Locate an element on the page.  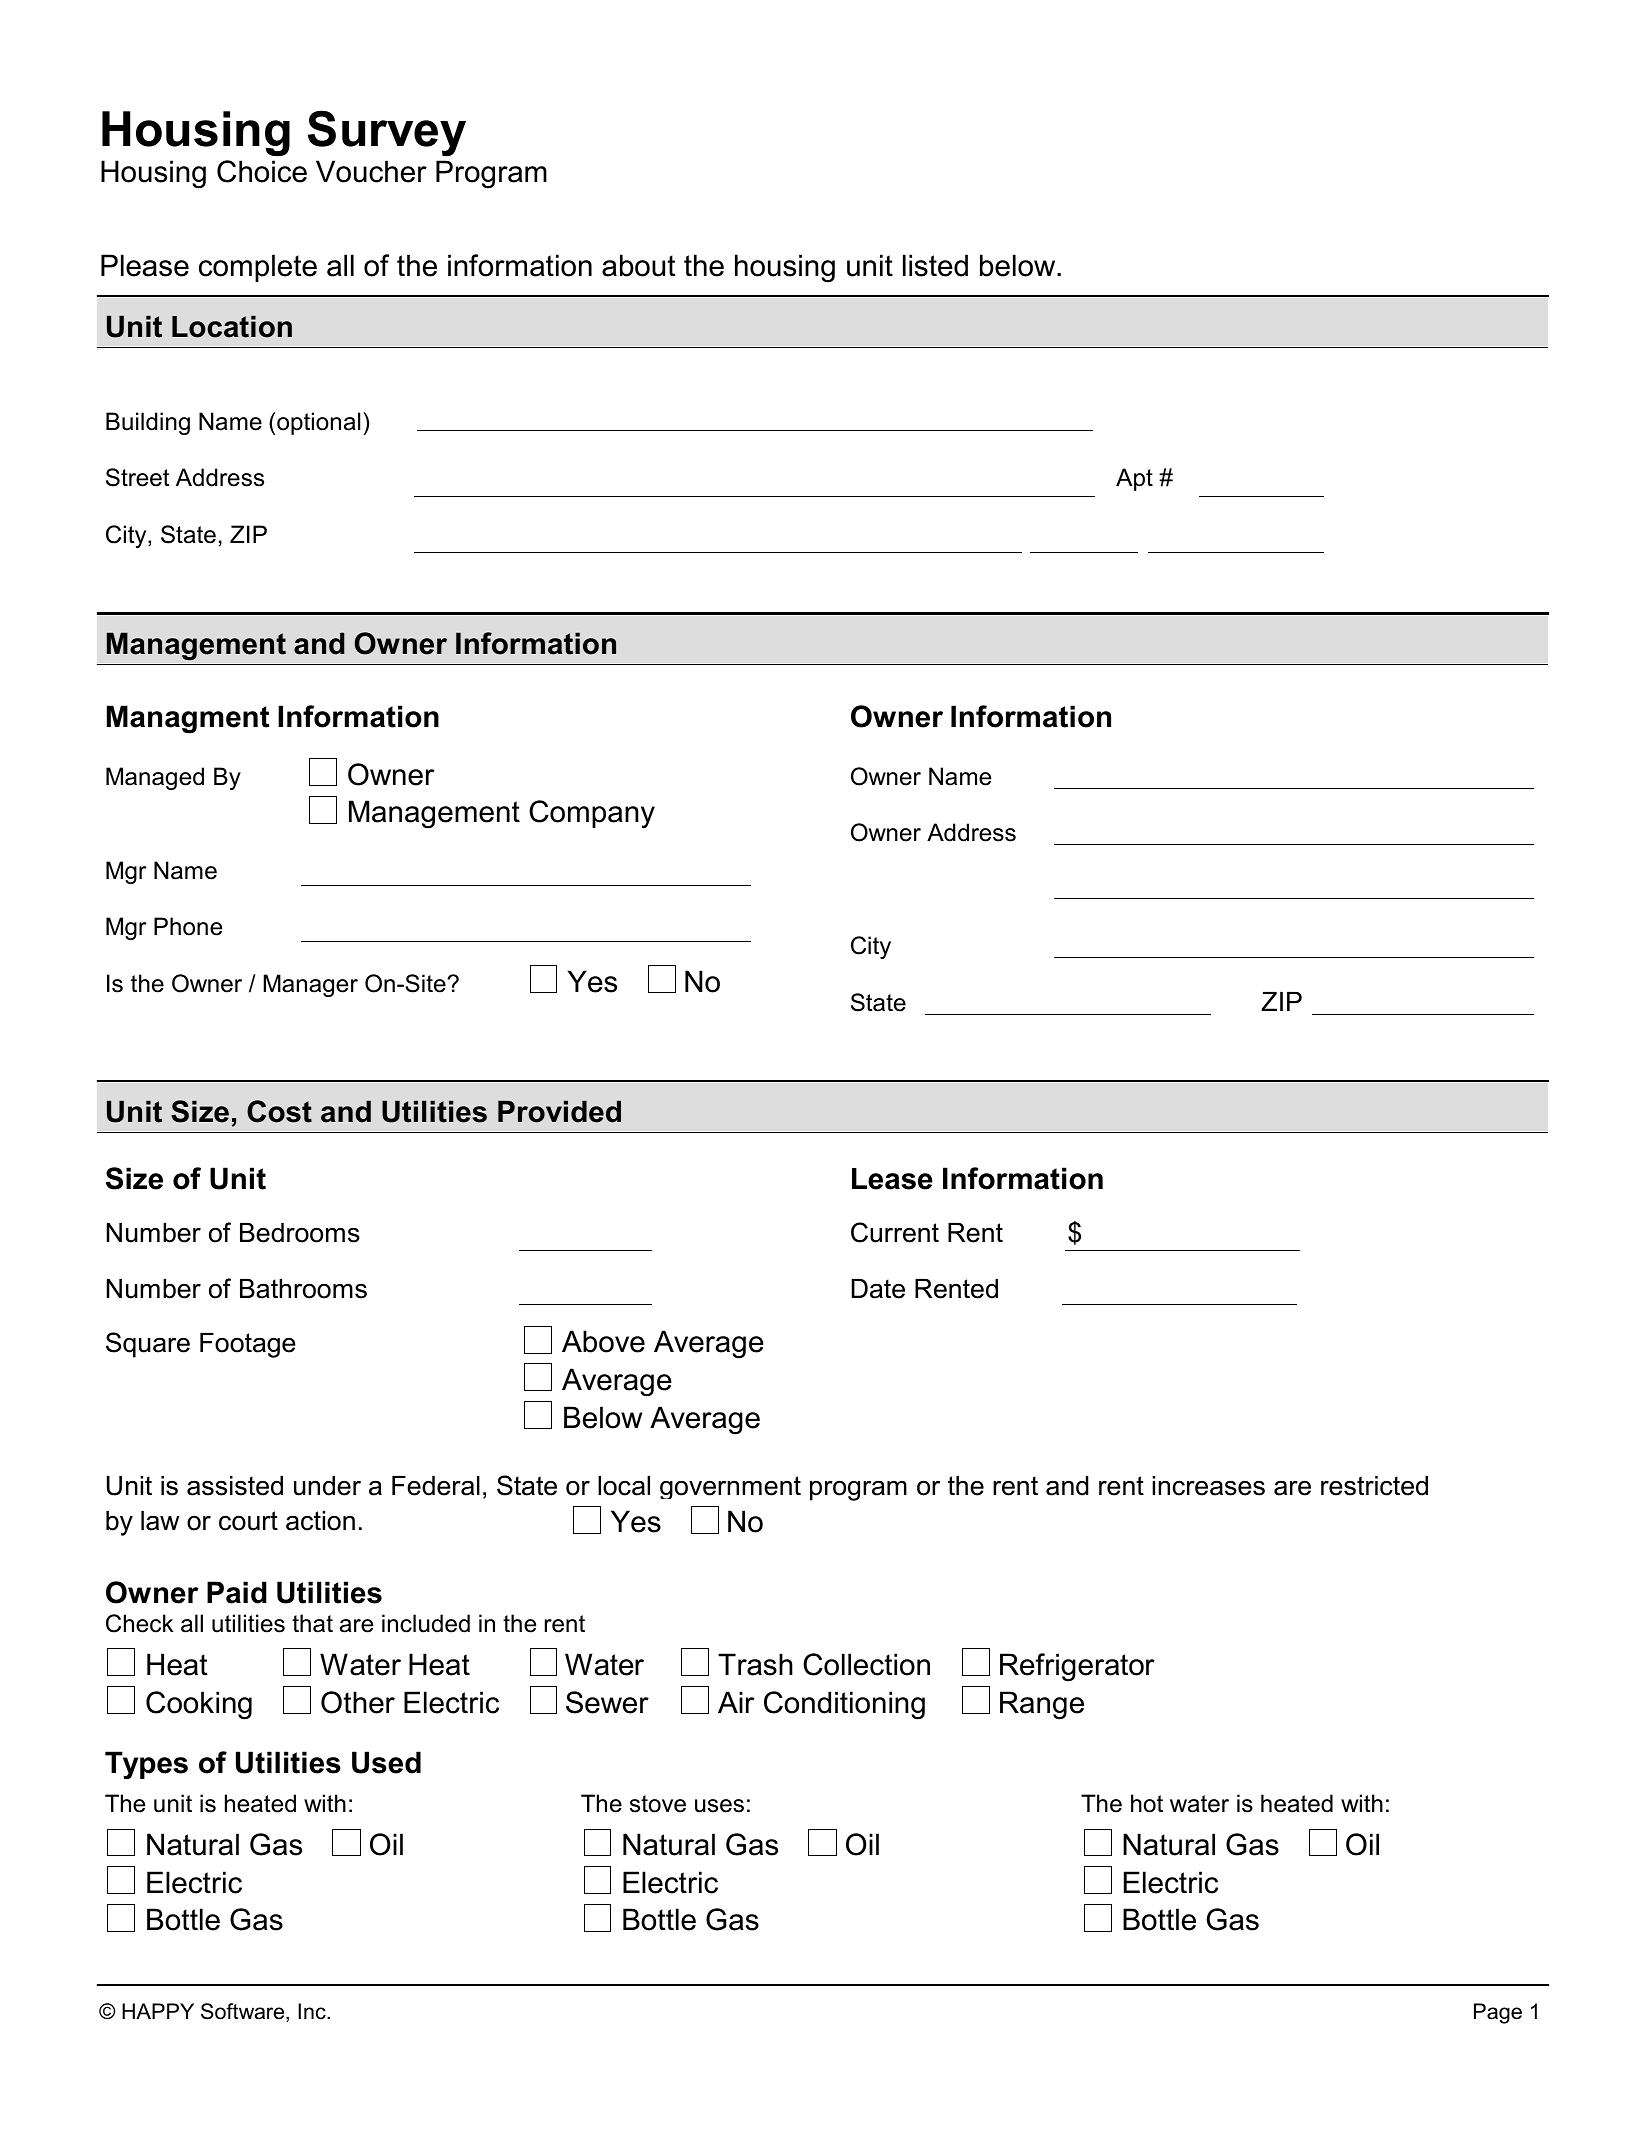
Software is located at coordinates (244, 2012).
